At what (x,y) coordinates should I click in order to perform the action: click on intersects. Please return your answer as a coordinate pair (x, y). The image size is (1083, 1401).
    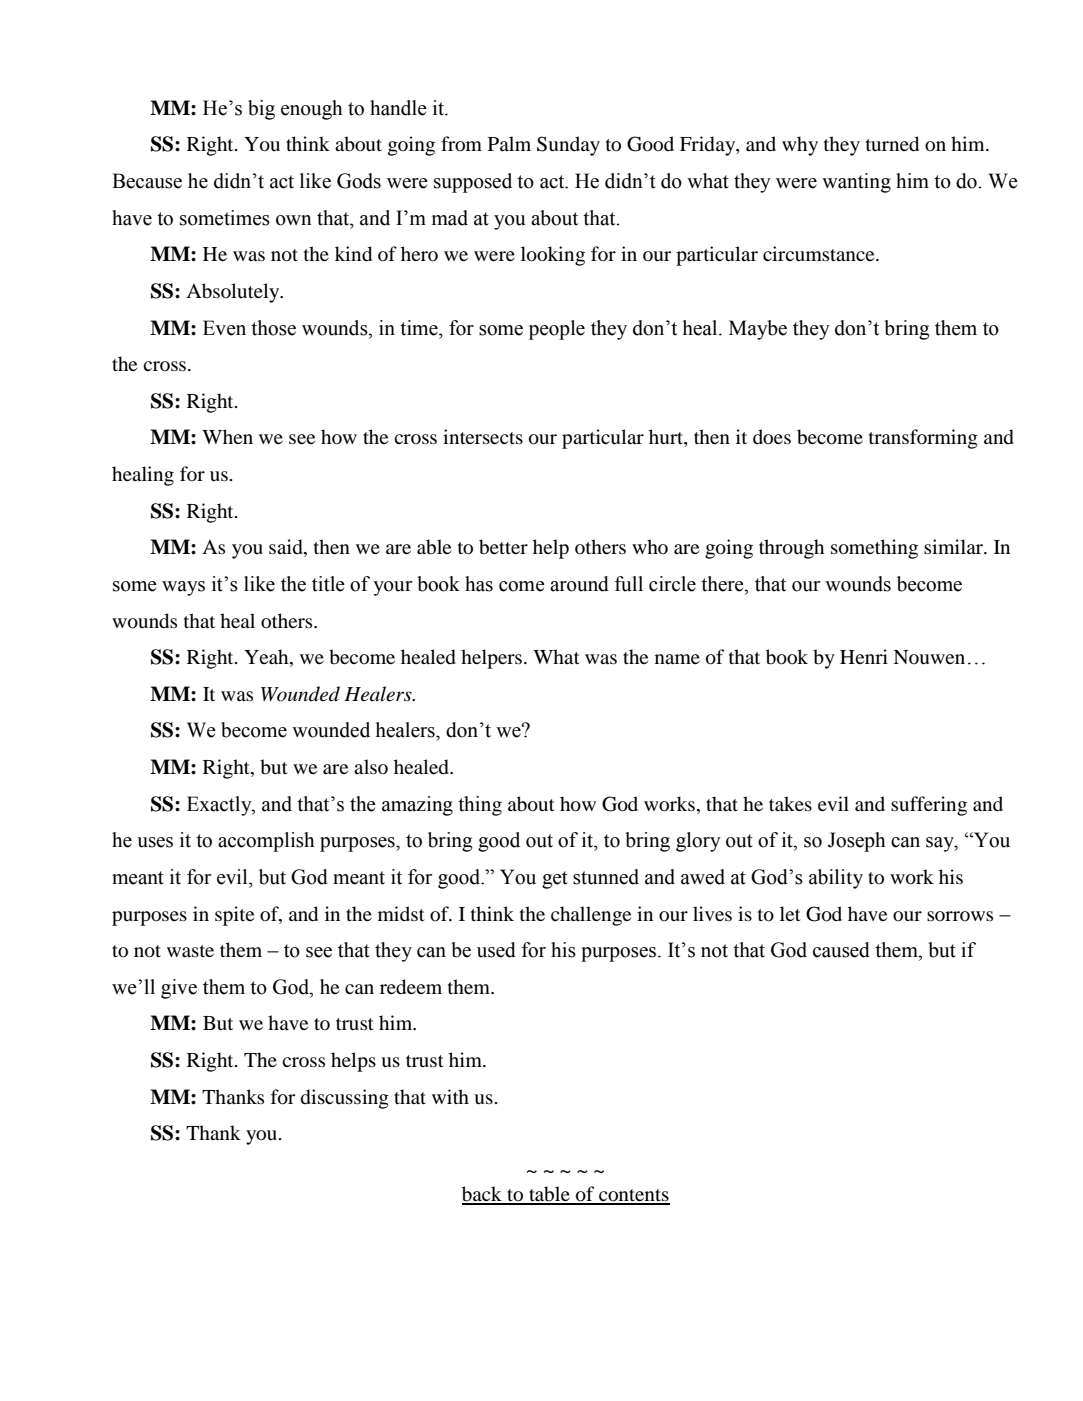
    Looking at the image, I should click on (483, 436).
